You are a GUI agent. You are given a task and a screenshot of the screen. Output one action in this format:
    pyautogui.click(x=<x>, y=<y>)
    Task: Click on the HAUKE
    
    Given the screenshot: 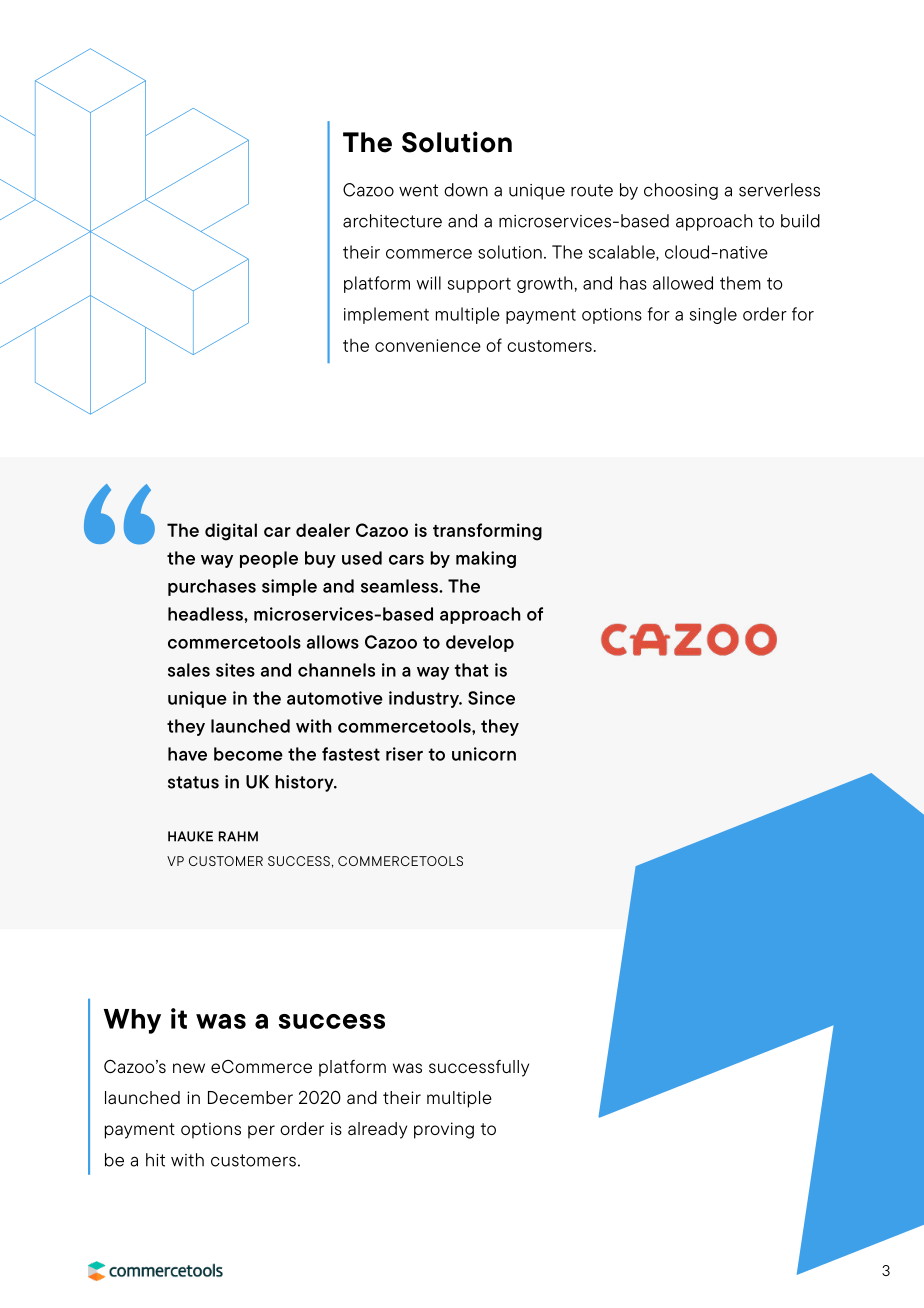 What is the action you would take?
    pyautogui.click(x=190, y=836)
